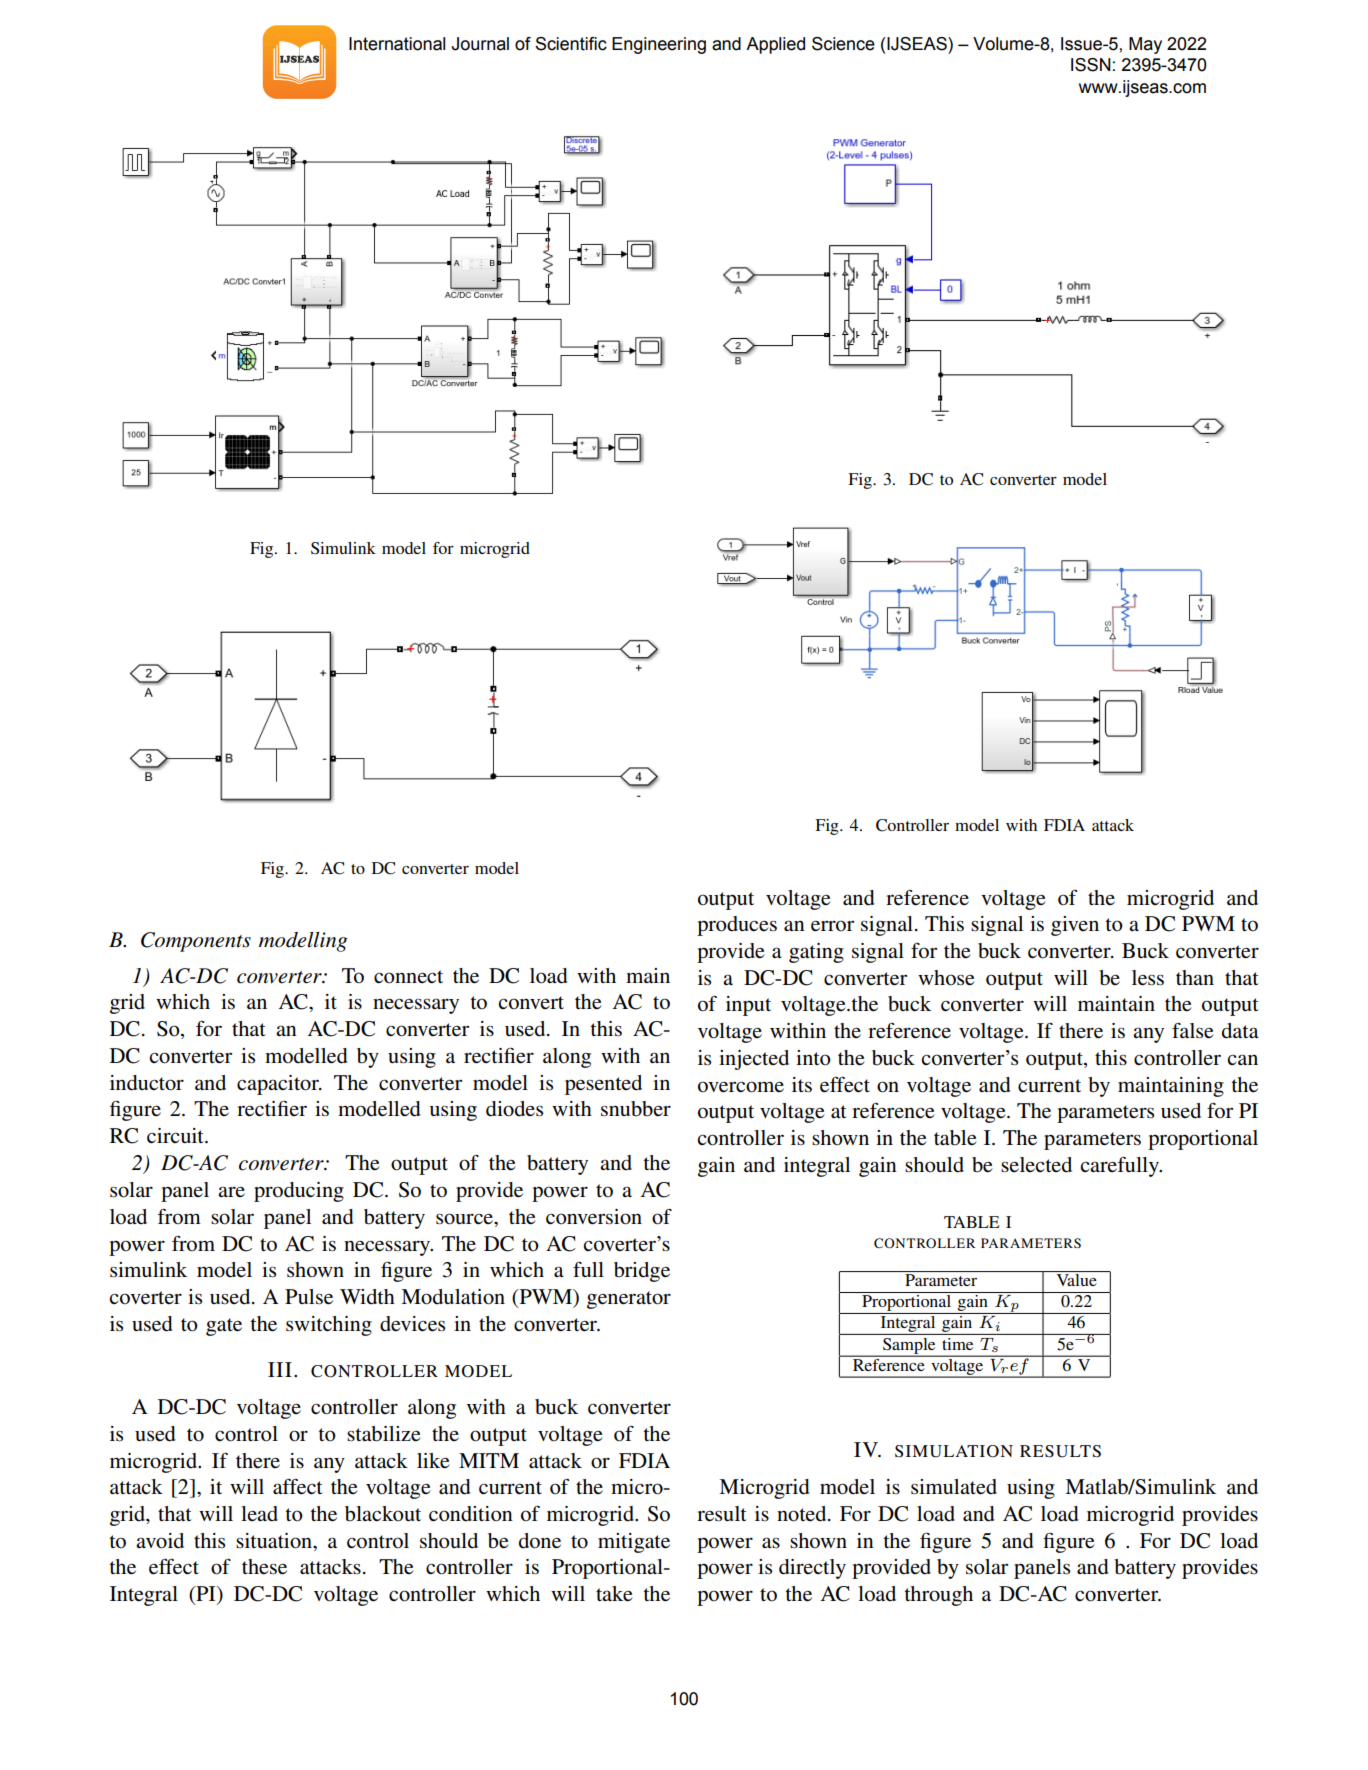 This screenshot has width=1368, height=1770. I want to click on ISSN, so click(1091, 65).
